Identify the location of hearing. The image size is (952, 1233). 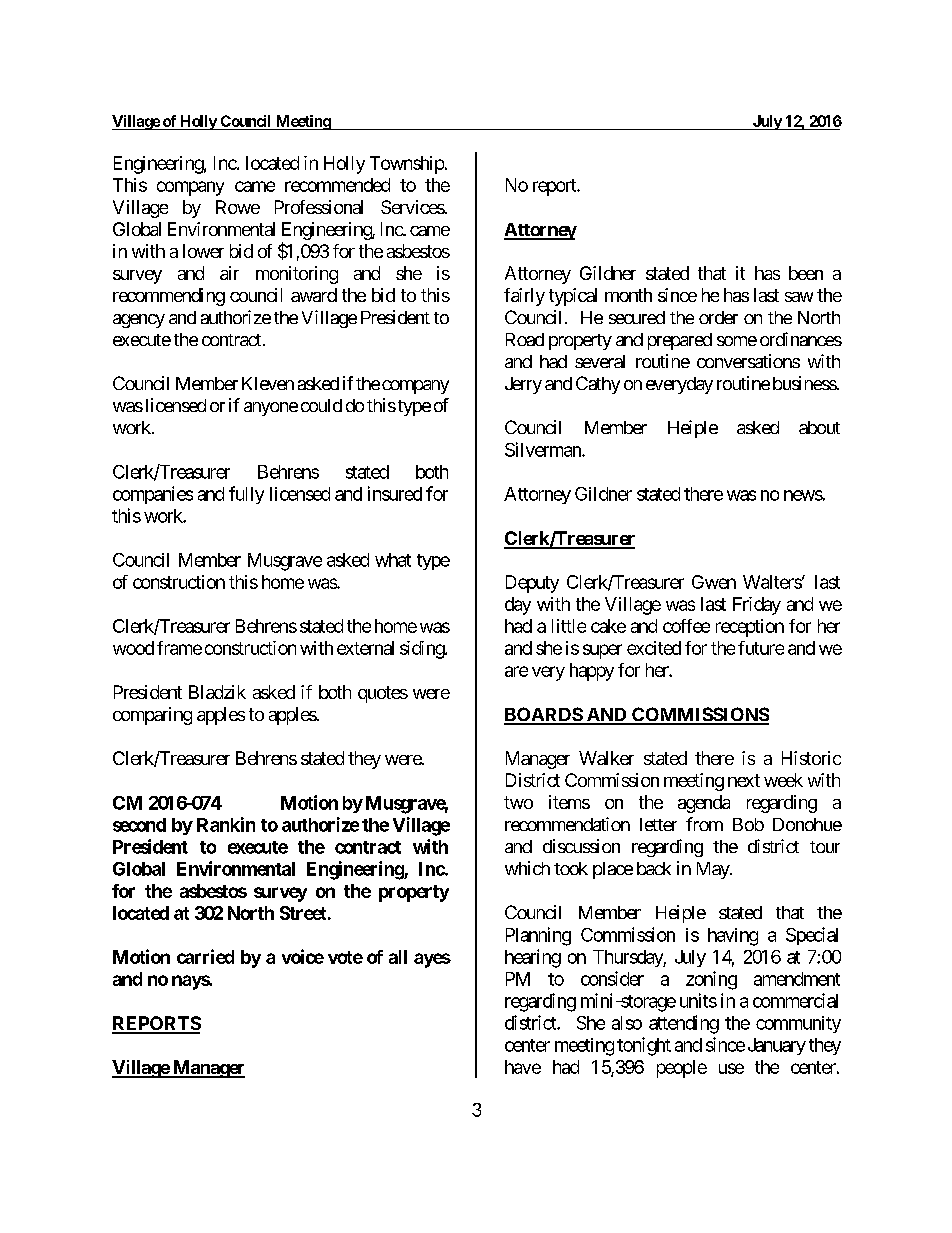
(533, 958).
